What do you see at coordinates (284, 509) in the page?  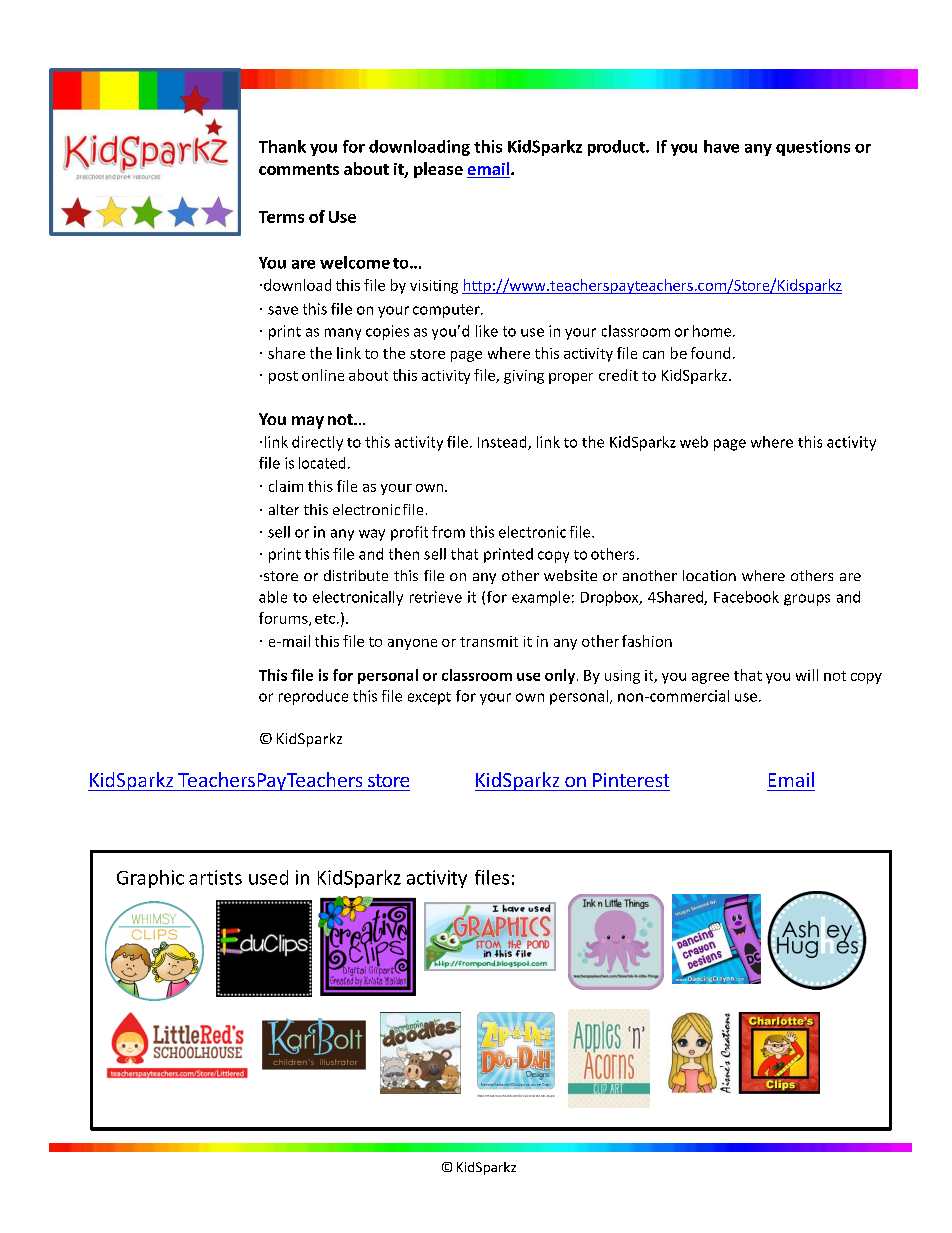 I see `alter` at bounding box center [284, 509].
